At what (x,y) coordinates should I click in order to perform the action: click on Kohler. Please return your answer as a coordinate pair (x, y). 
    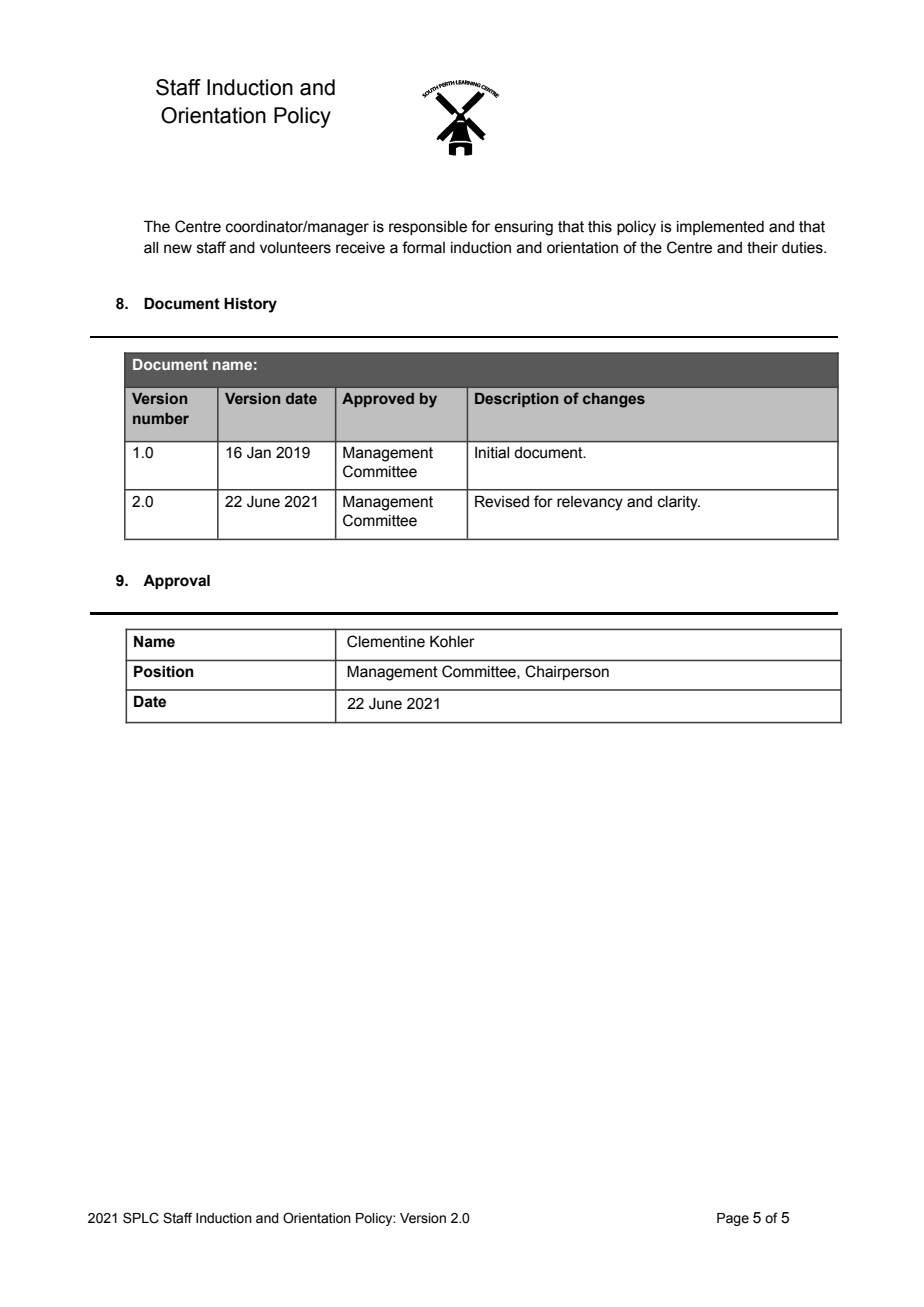
    Looking at the image, I should click on (452, 642).
